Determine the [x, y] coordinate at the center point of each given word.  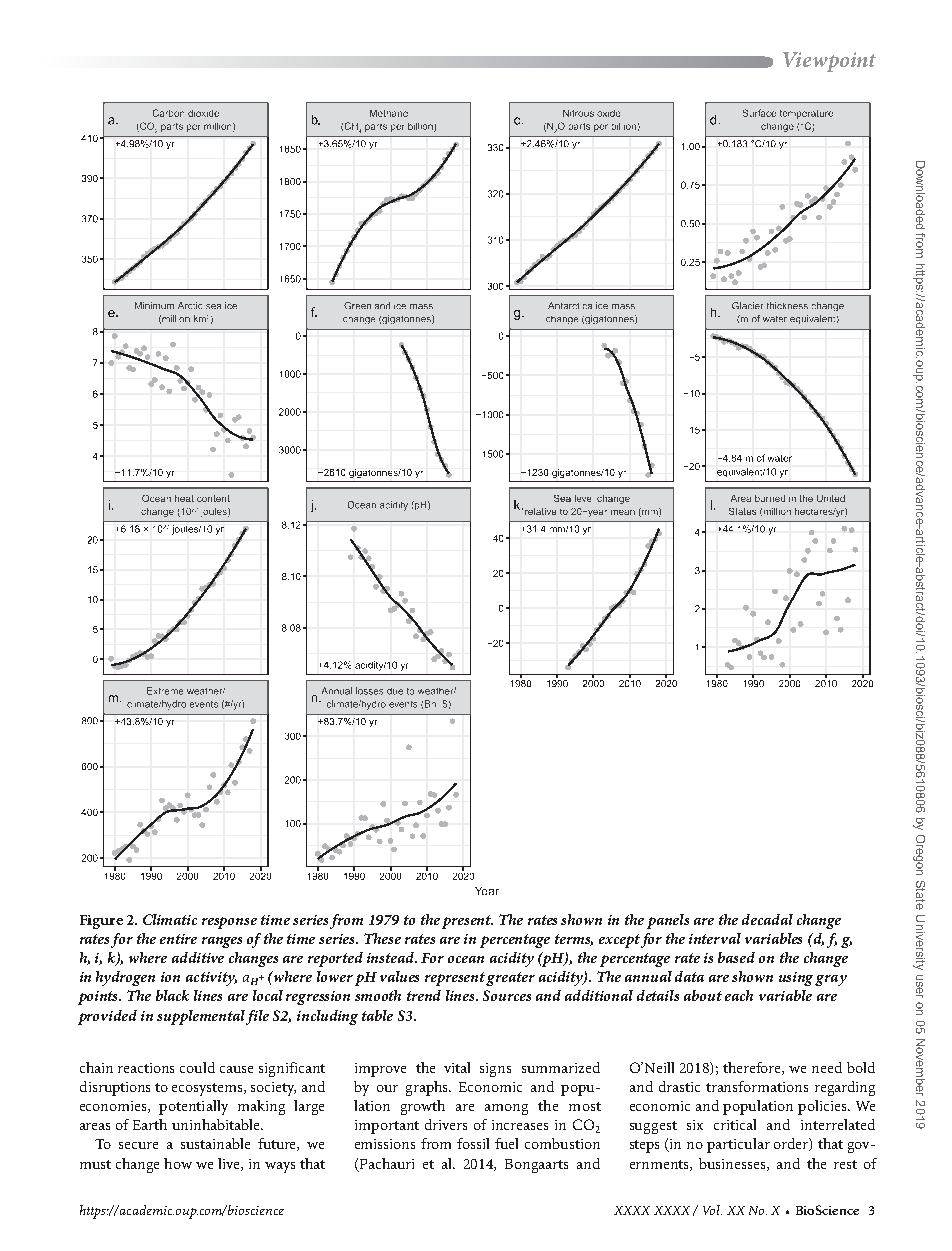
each [739, 995]
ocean [466, 959]
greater [510, 979]
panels [668, 921]
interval [715, 938]
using [797, 979]
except [619, 941]
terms [574, 940]
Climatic [170, 919]
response [229, 923]
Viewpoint [829, 62]
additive [198, 957]
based [736, 957]
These [382, 938]
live [230, 1164]
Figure [101, 922]
